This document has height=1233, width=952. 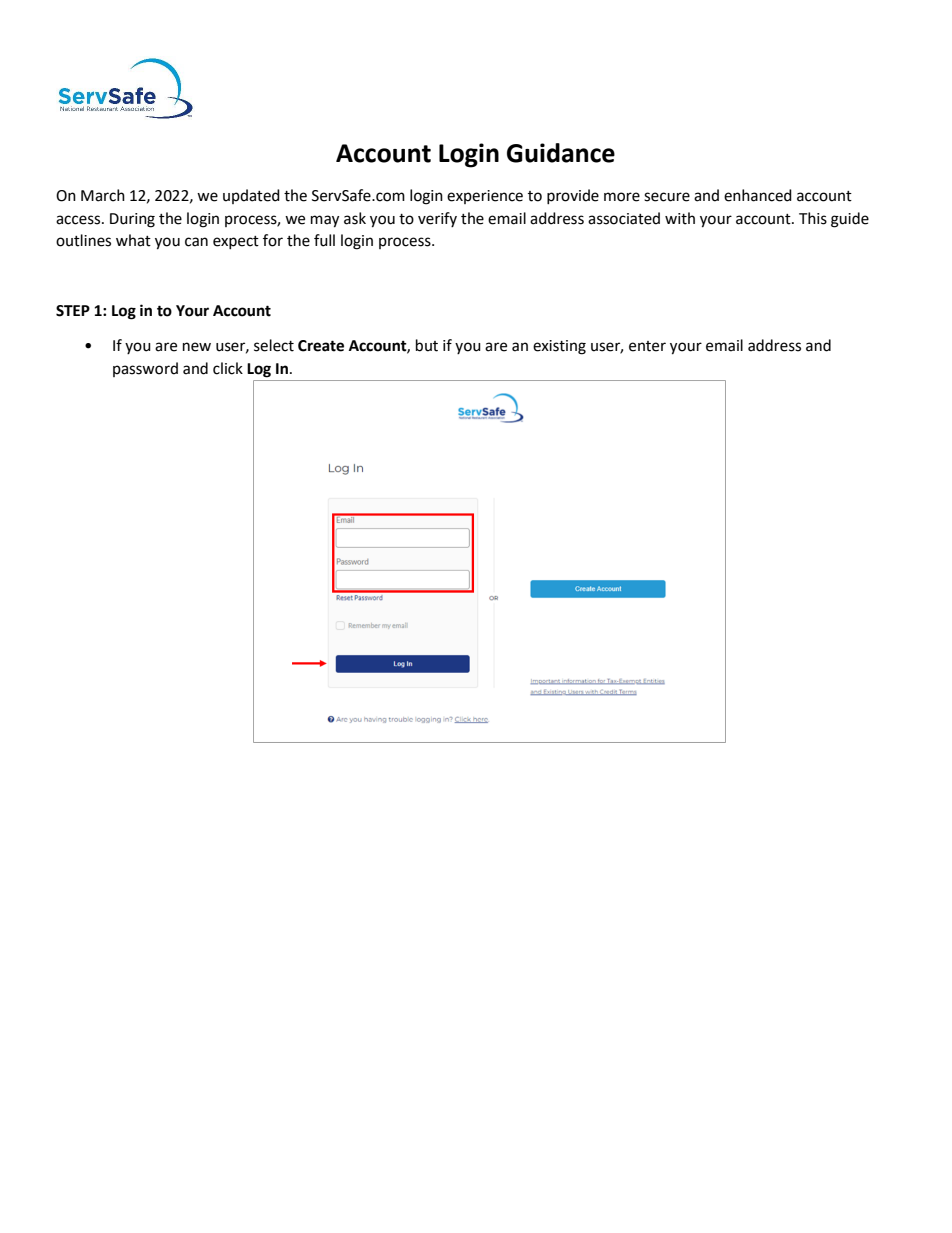 What do you see at coordinates (145, 369) in the document?
I see `password` at bounding box center [145, 369].
